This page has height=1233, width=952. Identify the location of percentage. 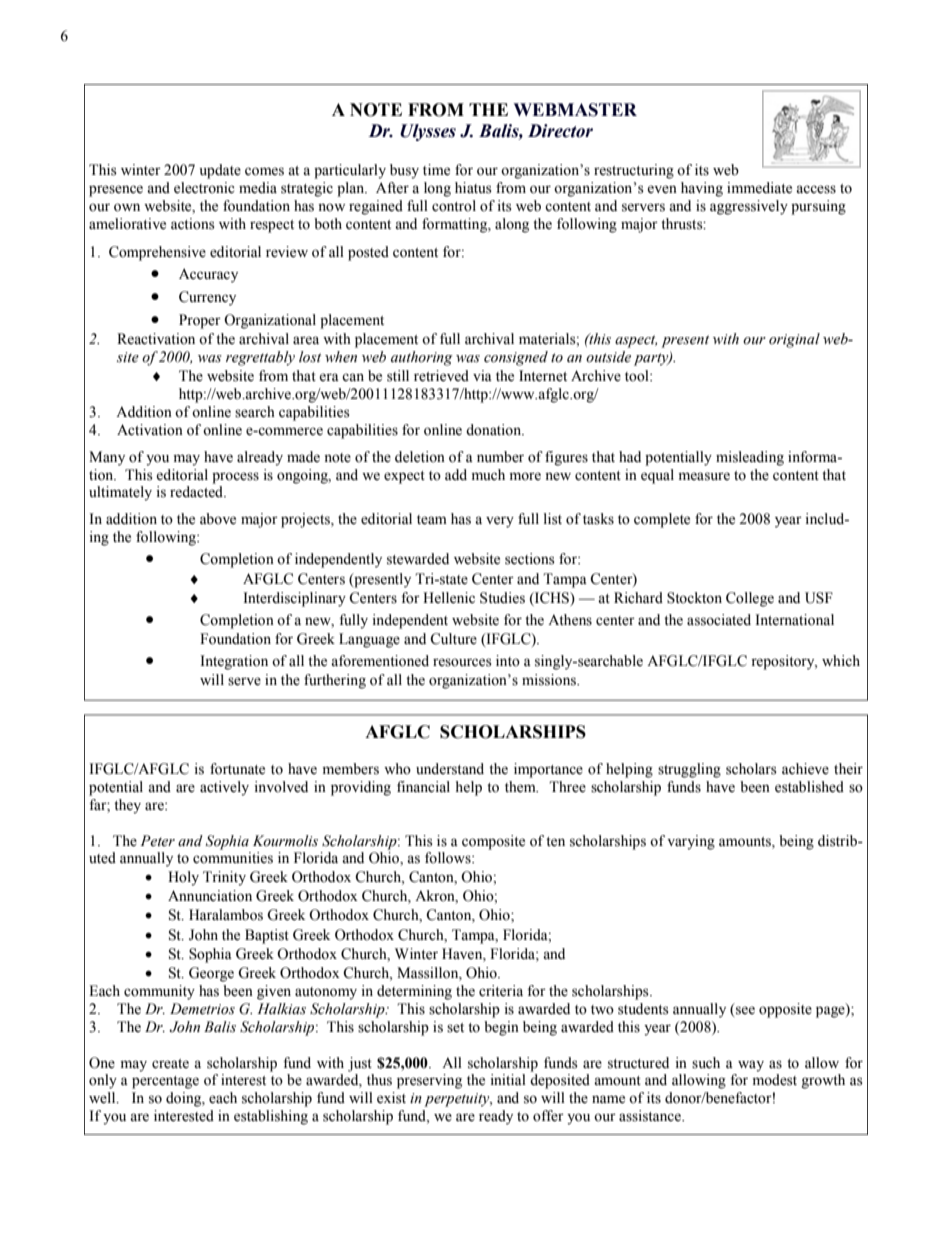
(165, 1082).
